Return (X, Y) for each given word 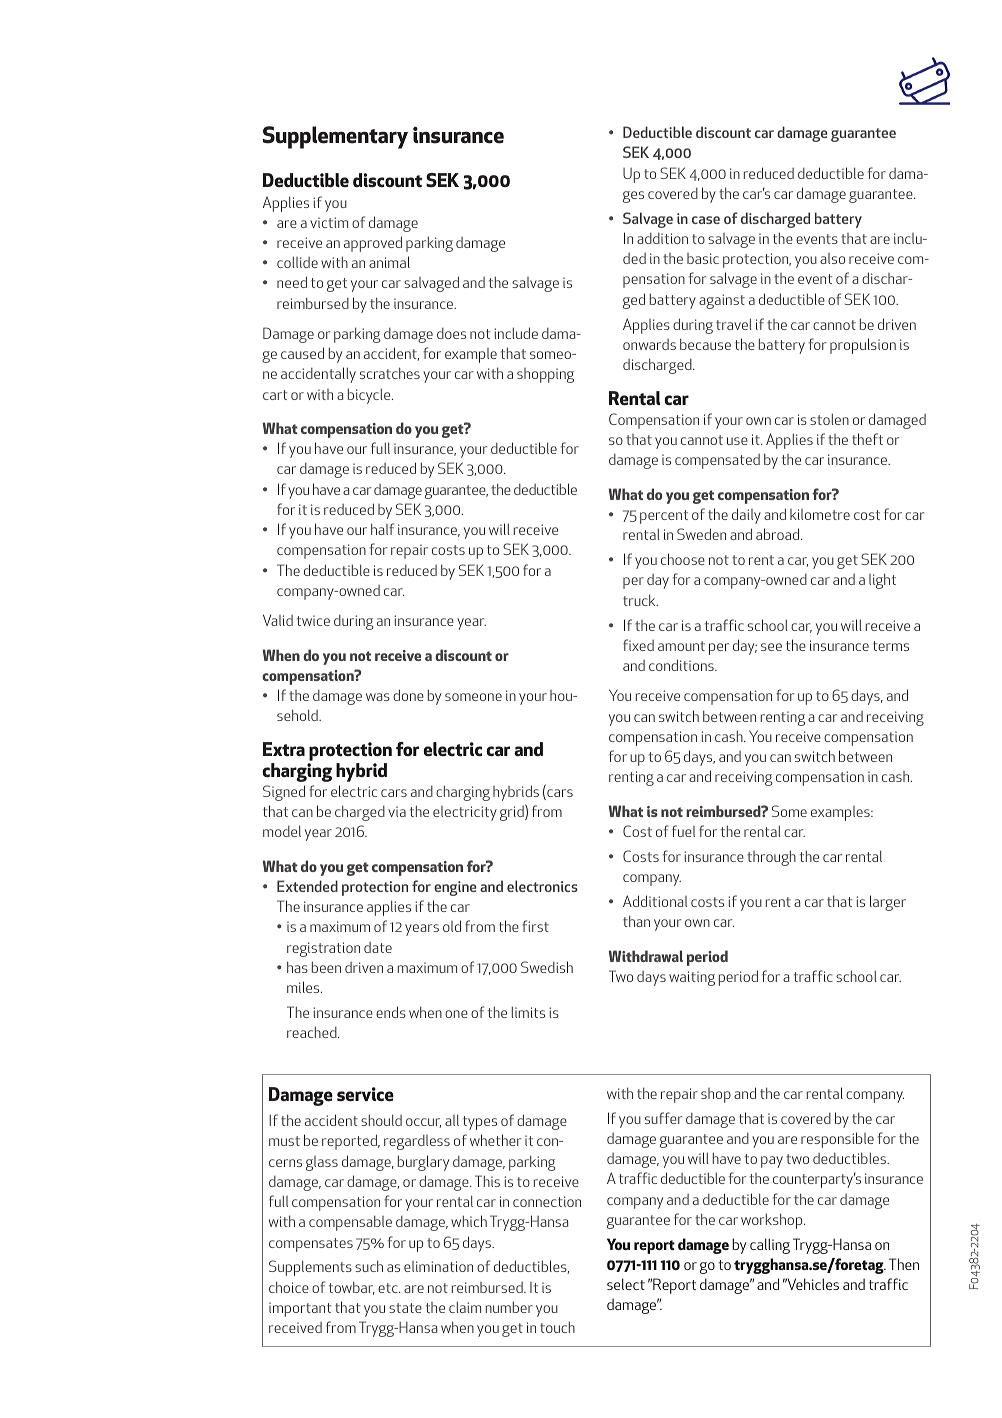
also (832, 258)
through (771, 858)
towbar (352, 1288)
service (365, 1094)
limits (528, 1012)
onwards (649, 344)
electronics (542, 886)
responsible (837, 1140)
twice (313, 620)
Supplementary (335, 137)
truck (640, 600)
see (771, 647)
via (397, 811)
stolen (829, 419)
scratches (390, 373)
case (706, 220)
